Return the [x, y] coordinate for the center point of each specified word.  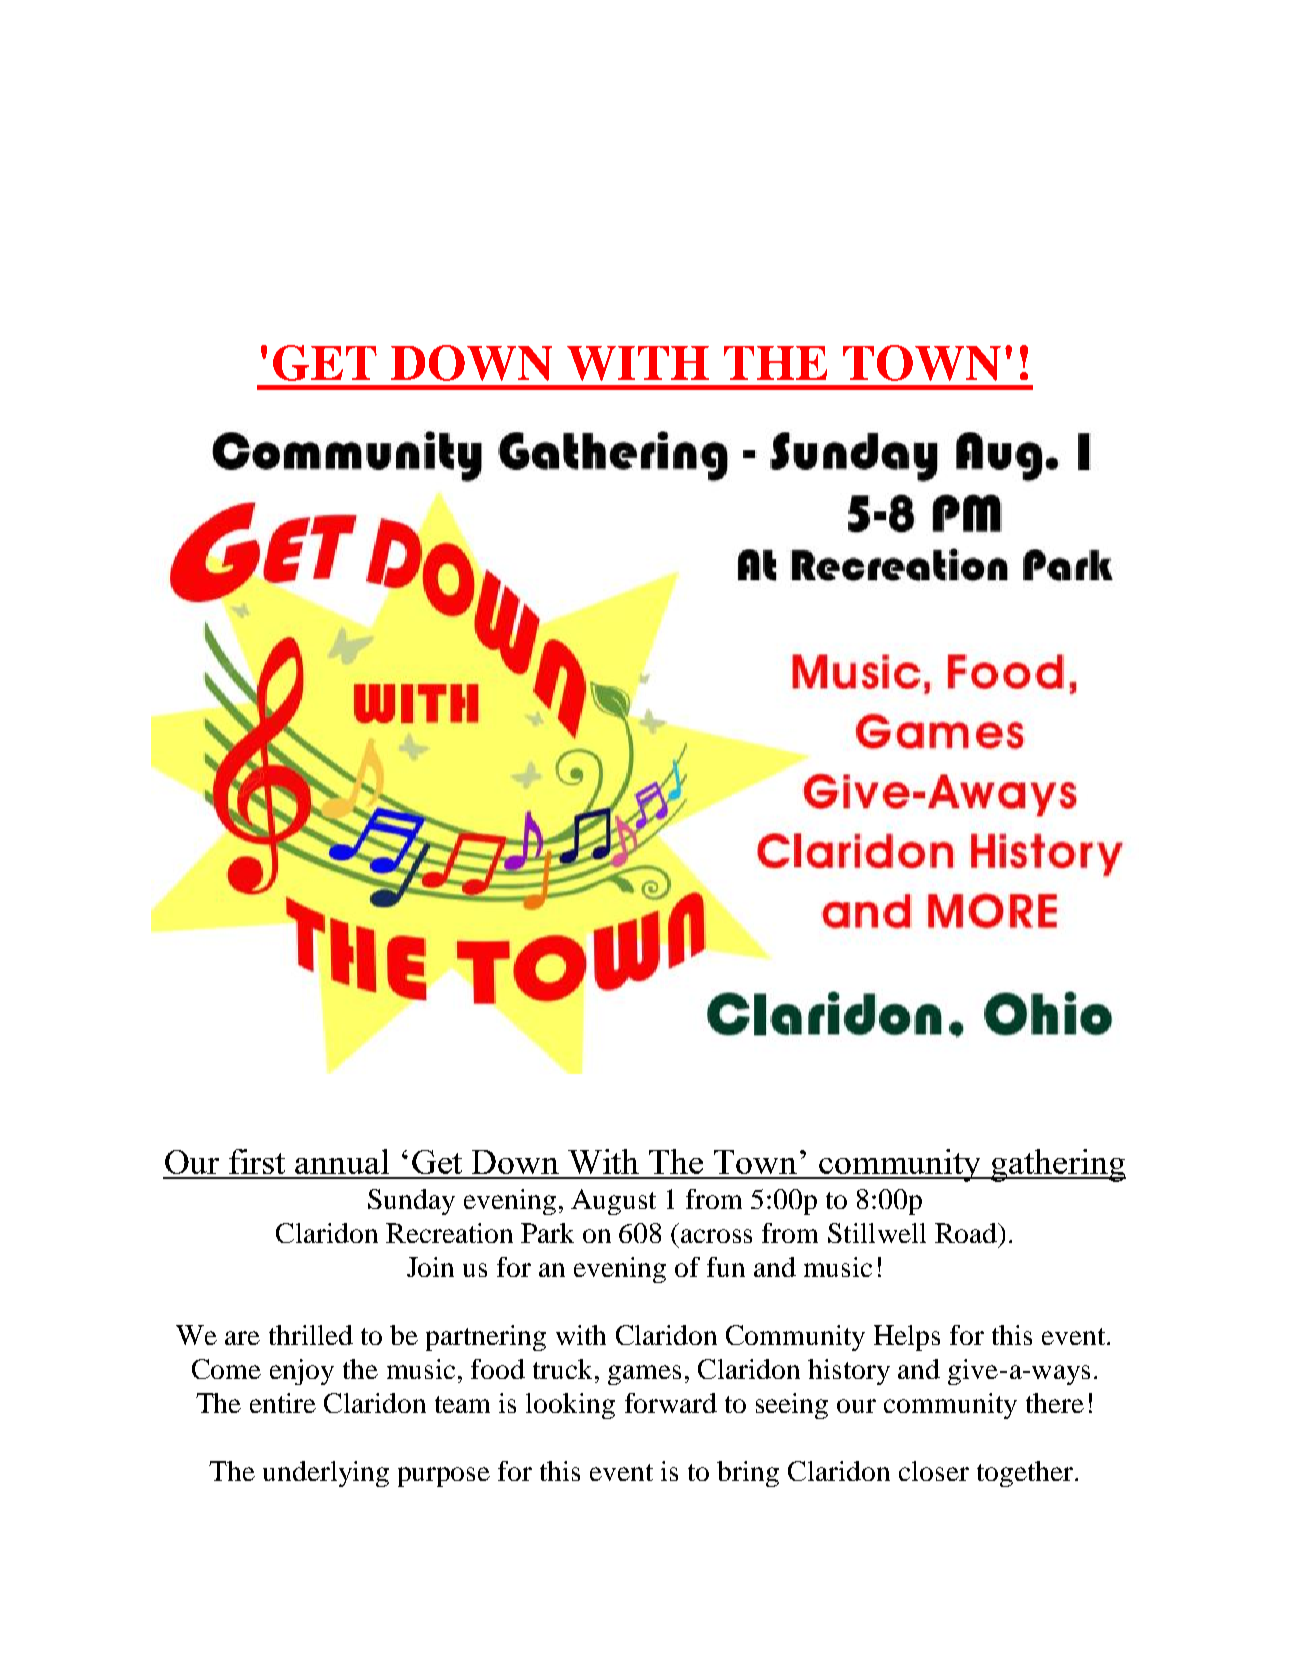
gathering [1057, 1165]
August [613, 1202]
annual [342, 1161]
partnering [486, 1338]
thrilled [311, 1335]
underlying [326, 1474]
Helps [907, 1338]
